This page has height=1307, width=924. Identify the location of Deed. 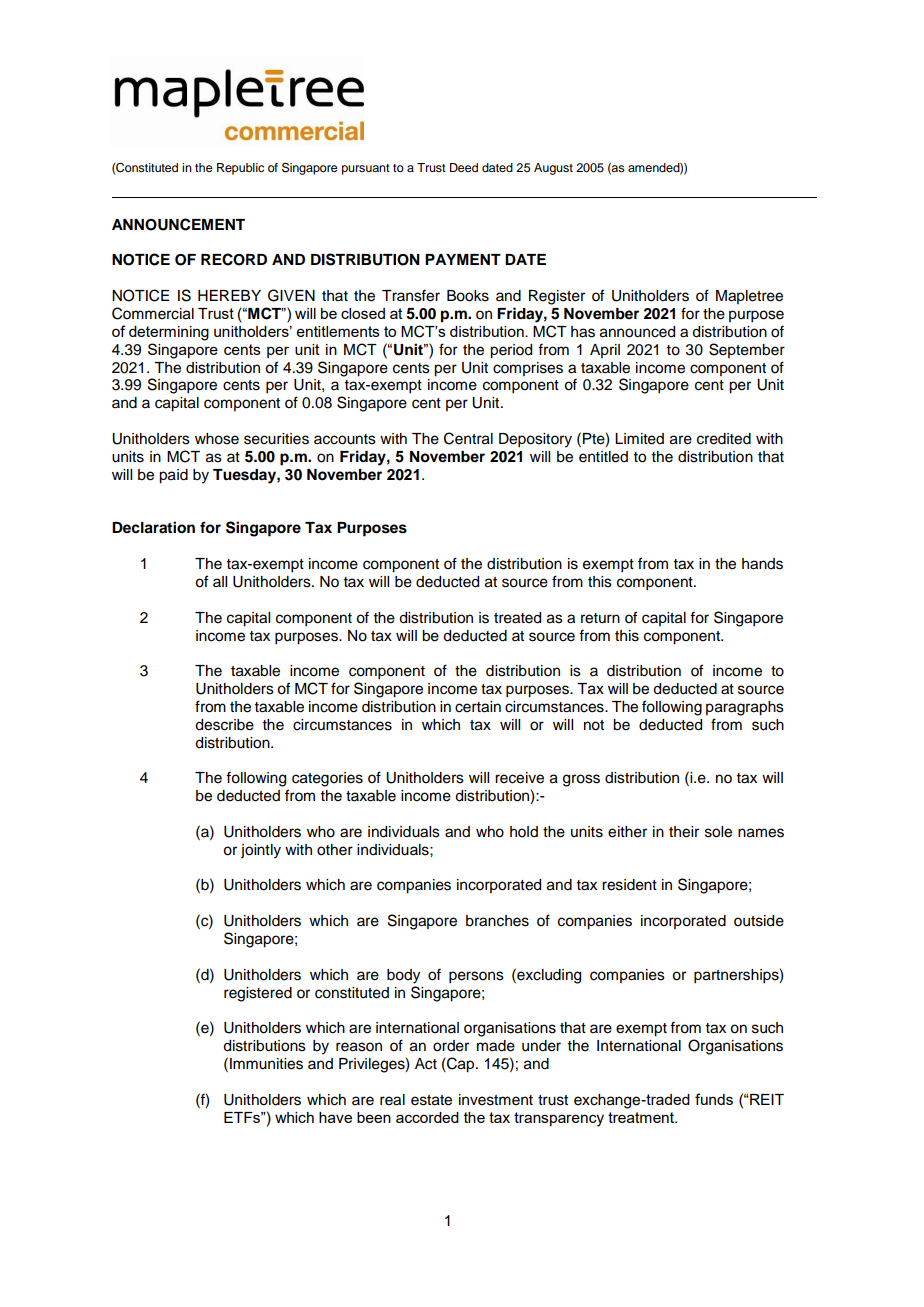
(464, 167).
